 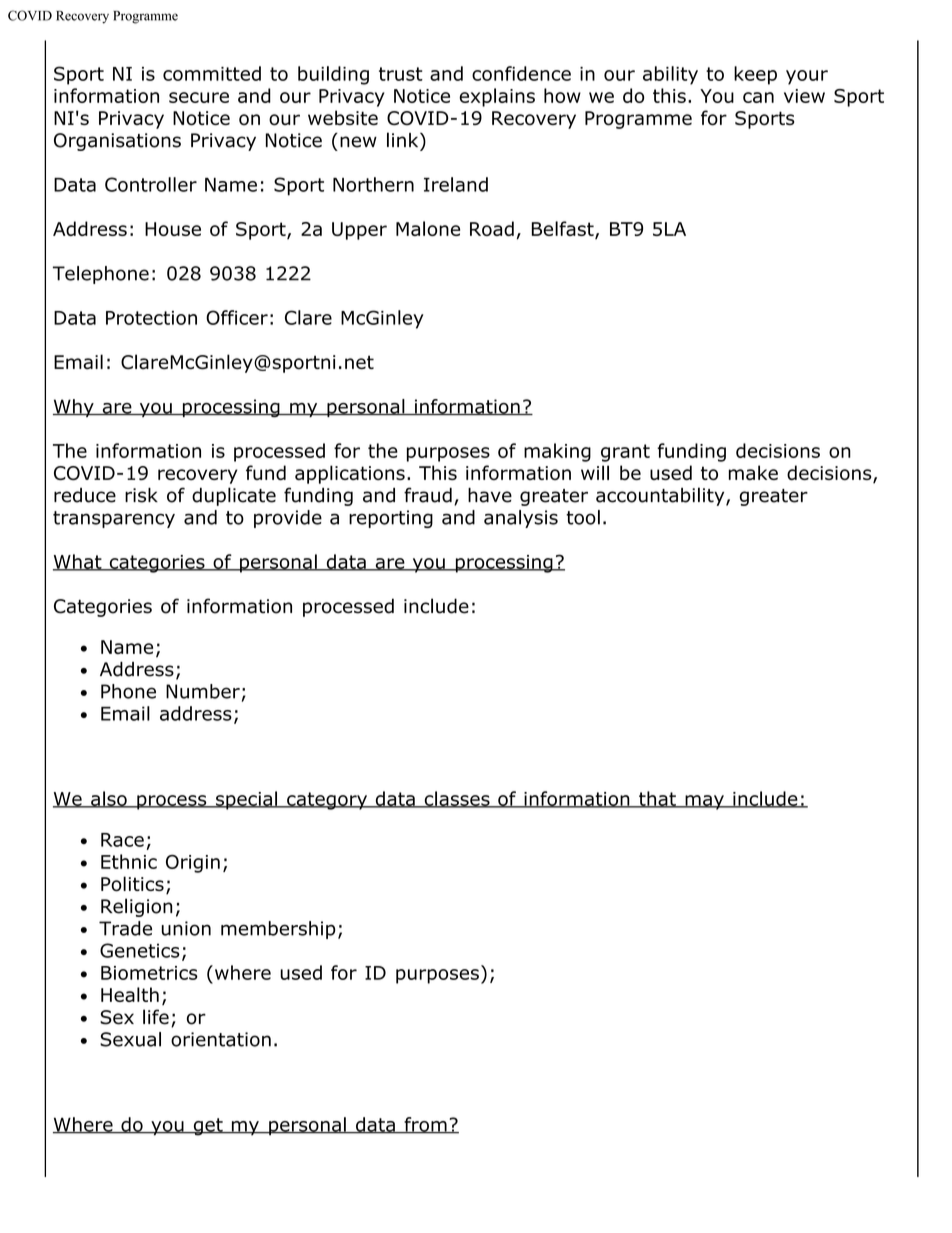 What do you see at coordinates (425, 1125) in the image?
I see `from` at bounding box center [425, 1125].
